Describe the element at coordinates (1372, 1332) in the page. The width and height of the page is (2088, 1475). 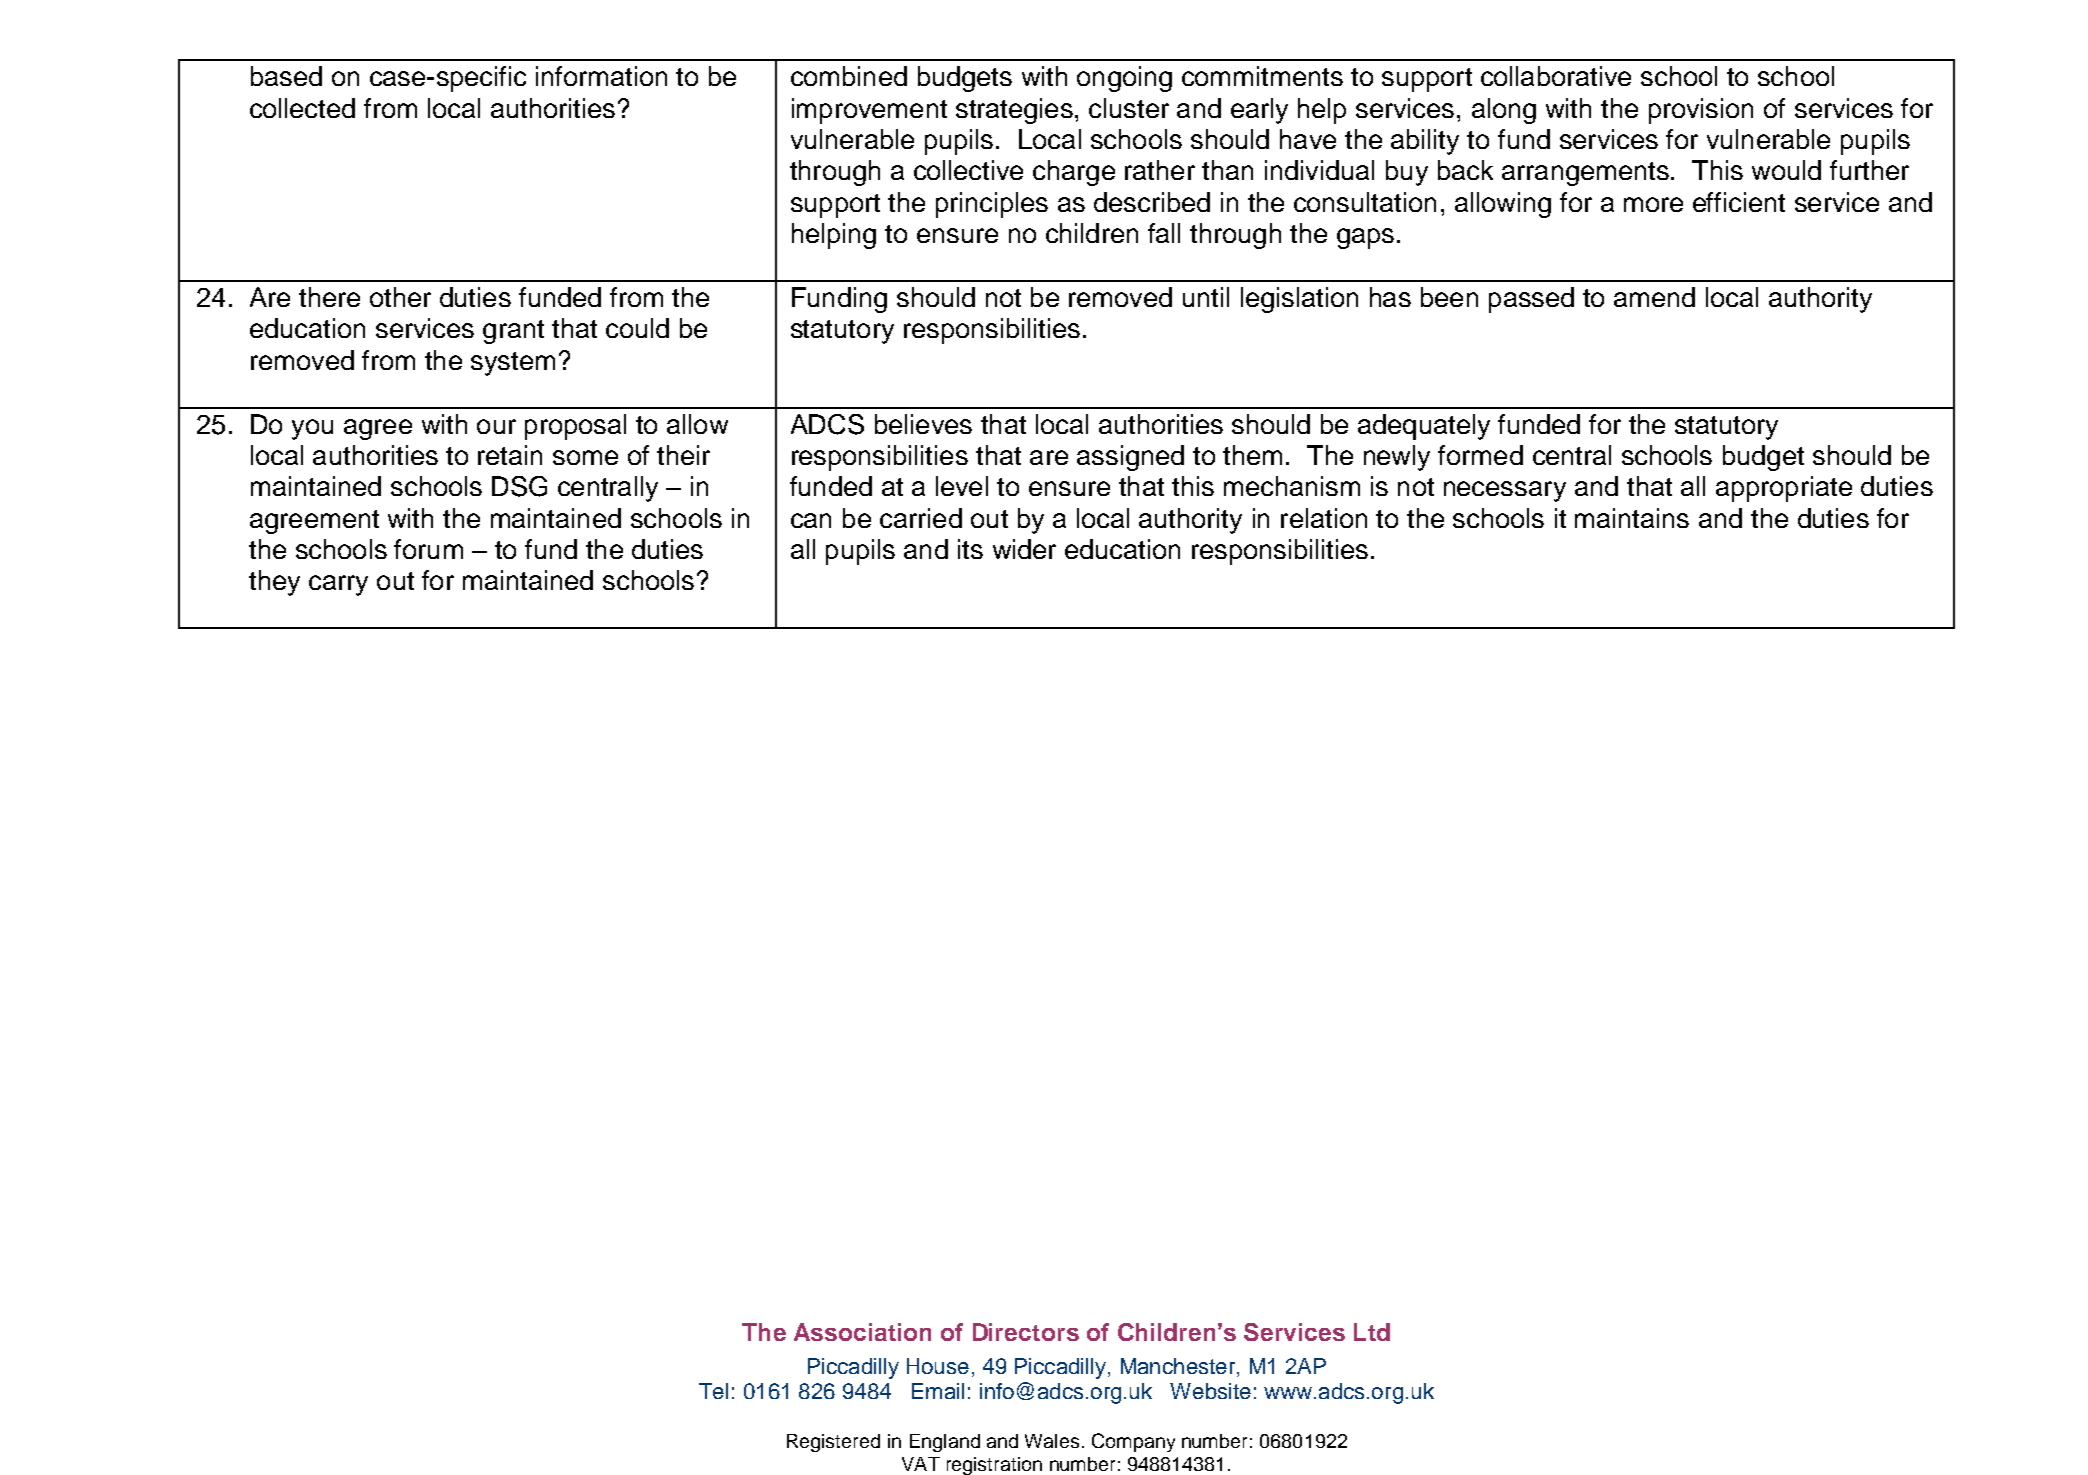
I see `Ltd` at that location.
